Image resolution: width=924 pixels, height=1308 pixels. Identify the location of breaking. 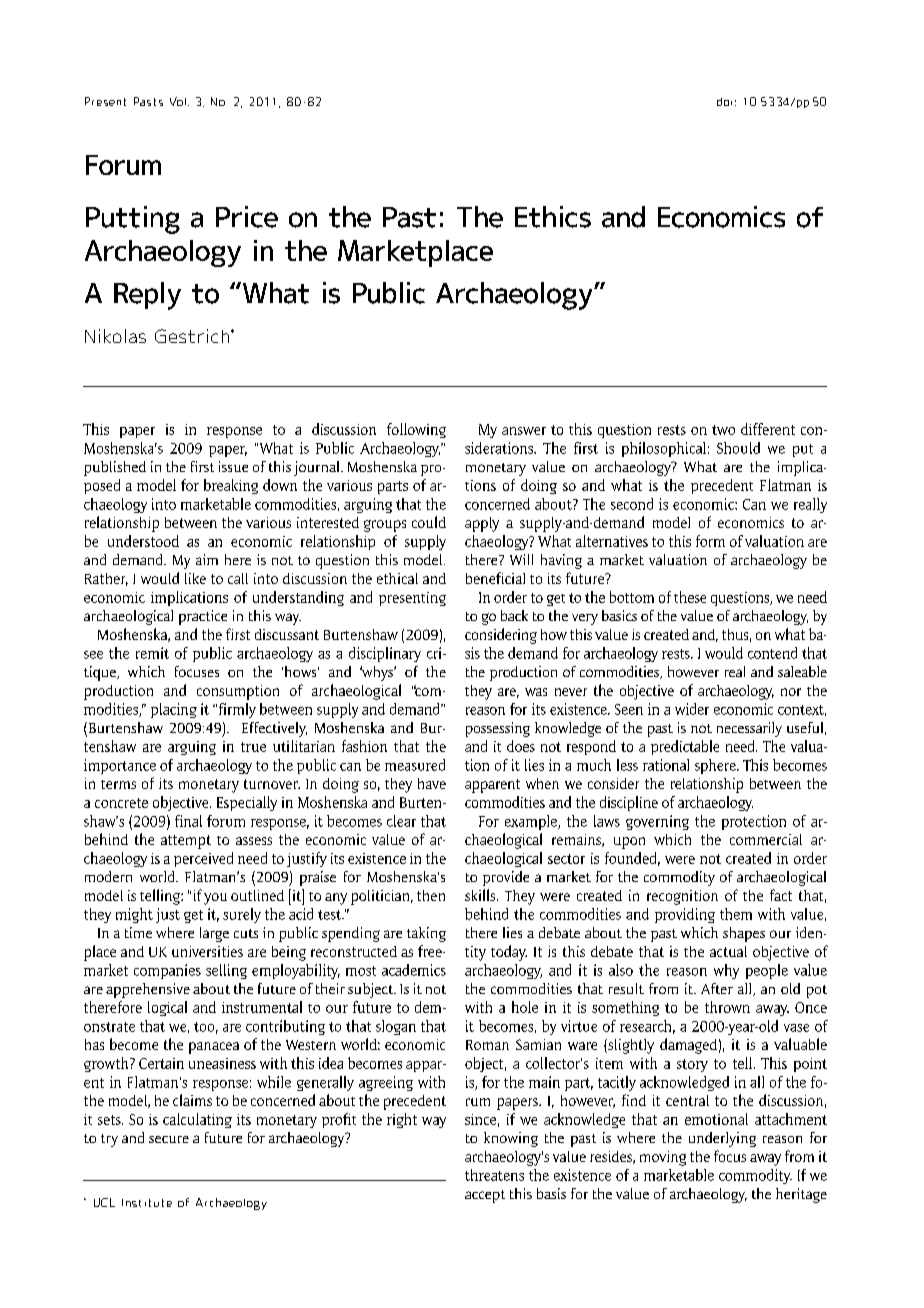
(231, 486).
